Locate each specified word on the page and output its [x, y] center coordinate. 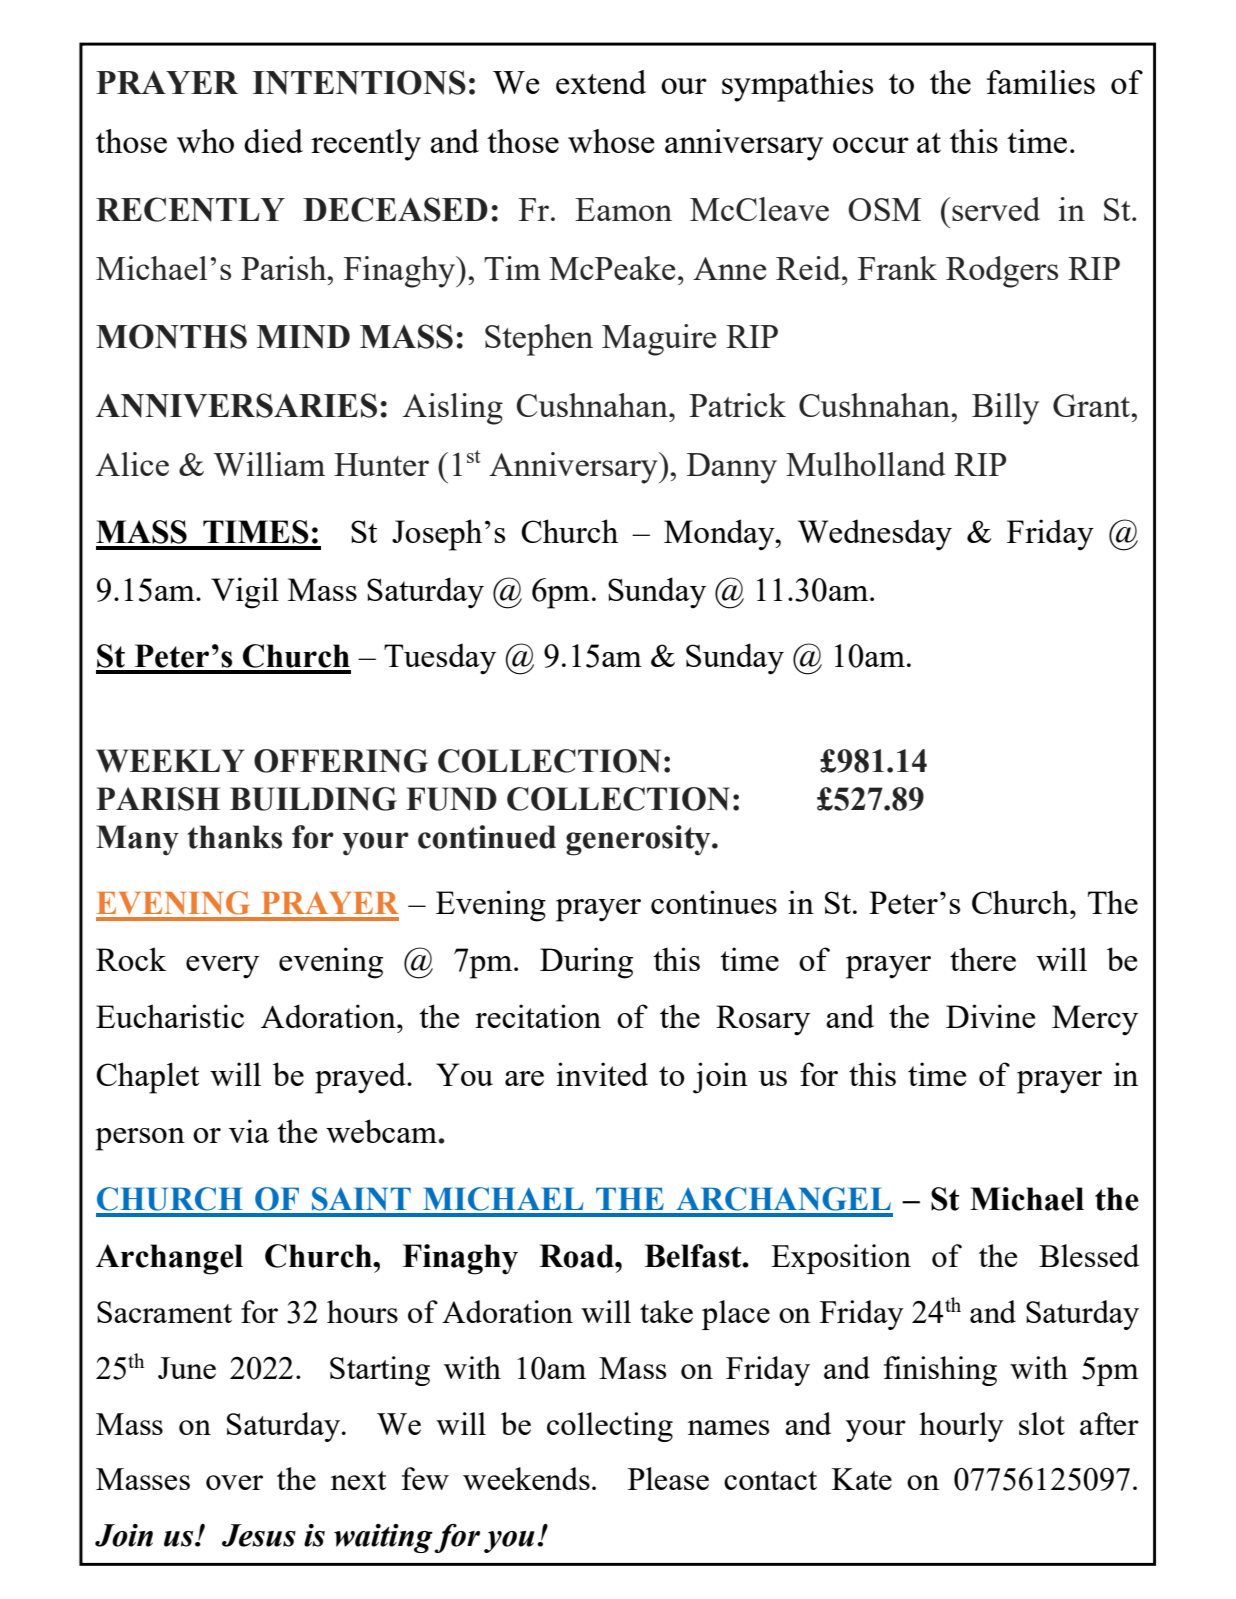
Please [668, 1478]
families [1041, 82]
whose [611, 141]
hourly [961, 1427]
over [234, 1482]
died [273, 141]
